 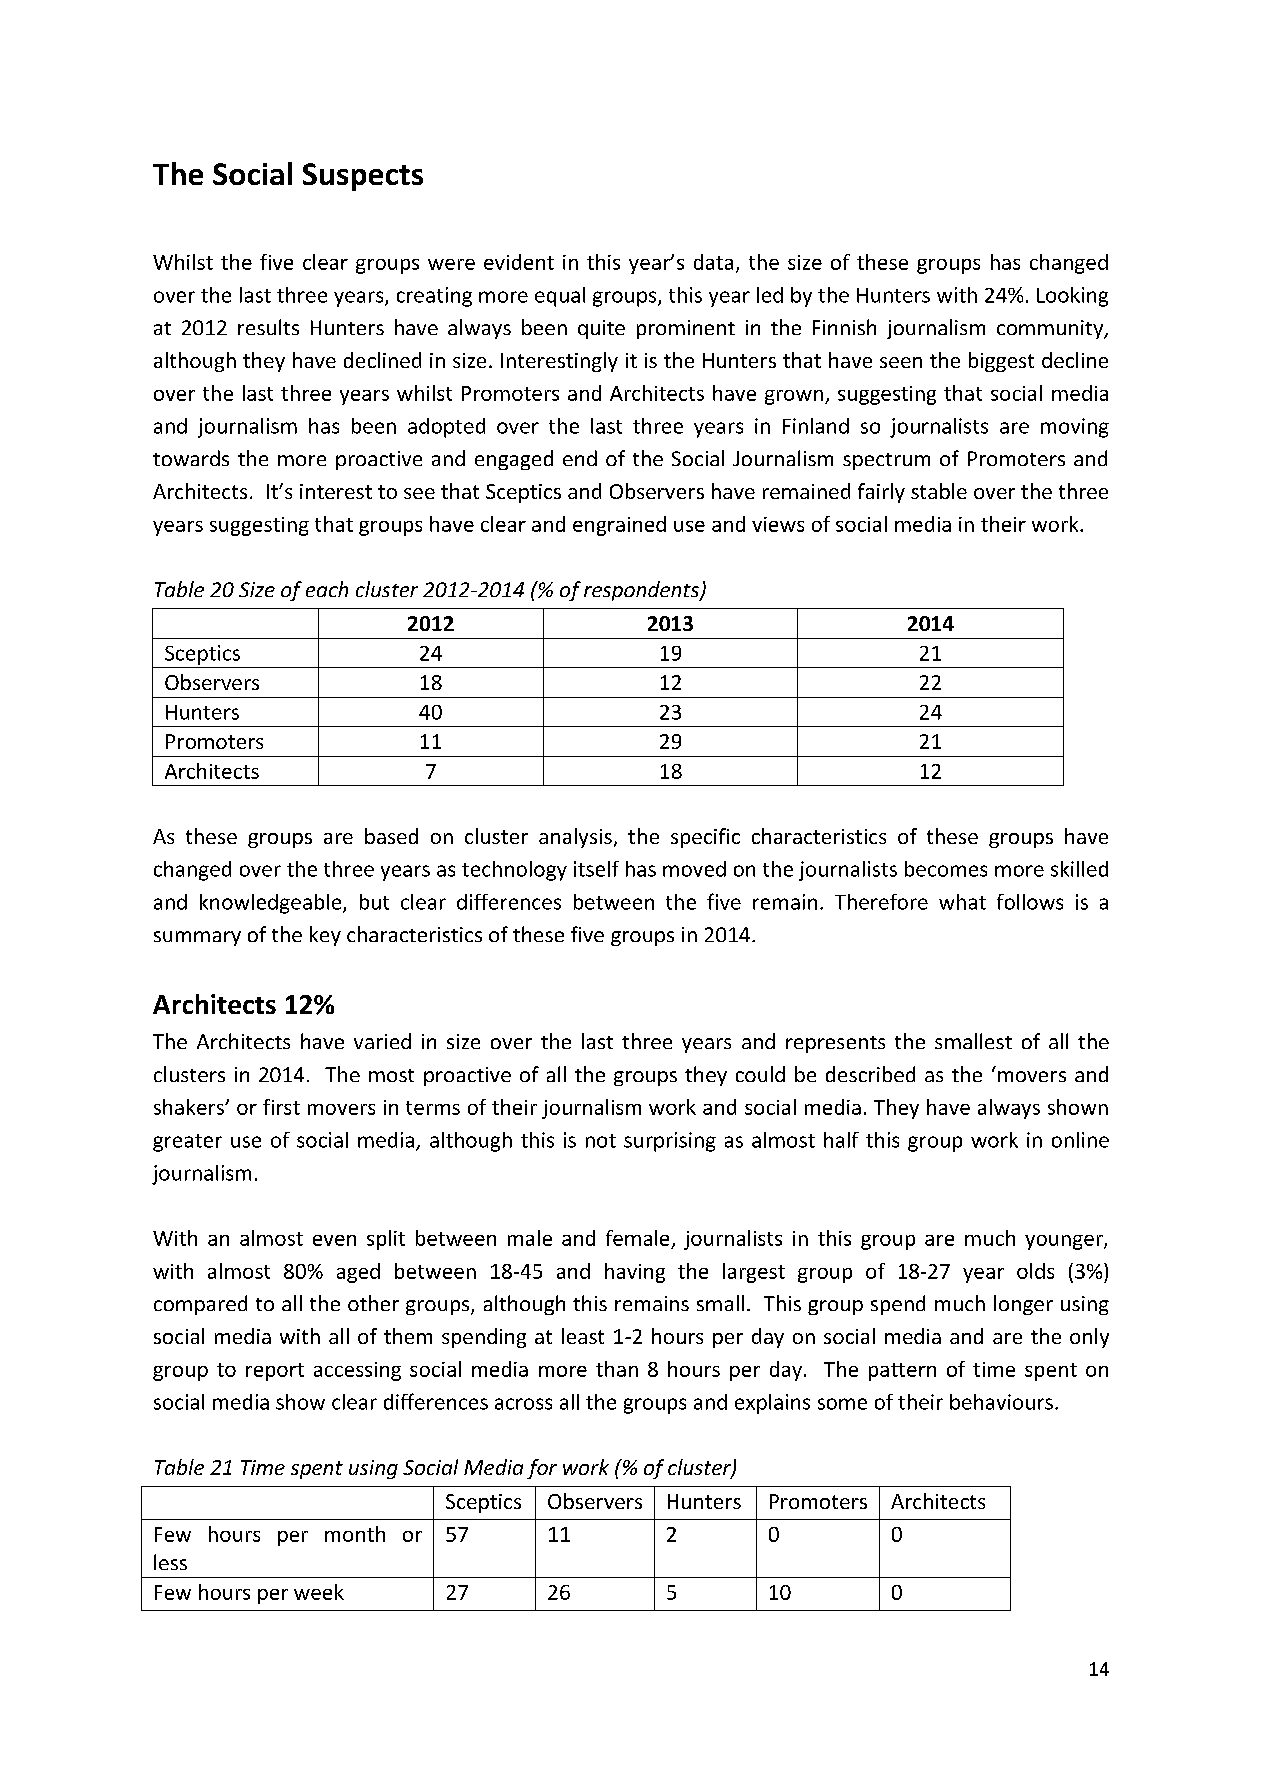 I want to click on across, so click(x=523, y=1404).
